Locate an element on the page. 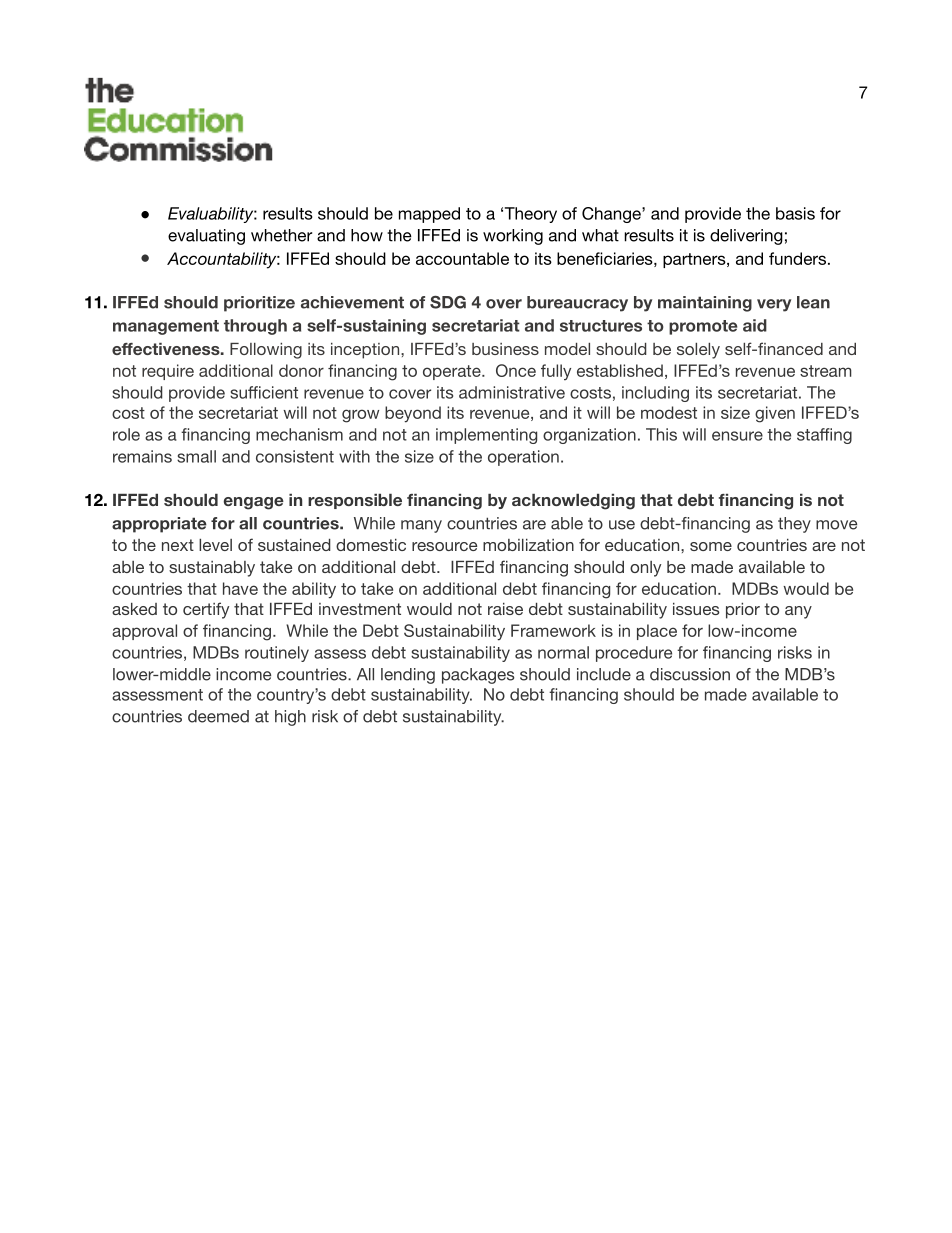 The image size is (952, 1233). working is located at coordinates (513, 237).
